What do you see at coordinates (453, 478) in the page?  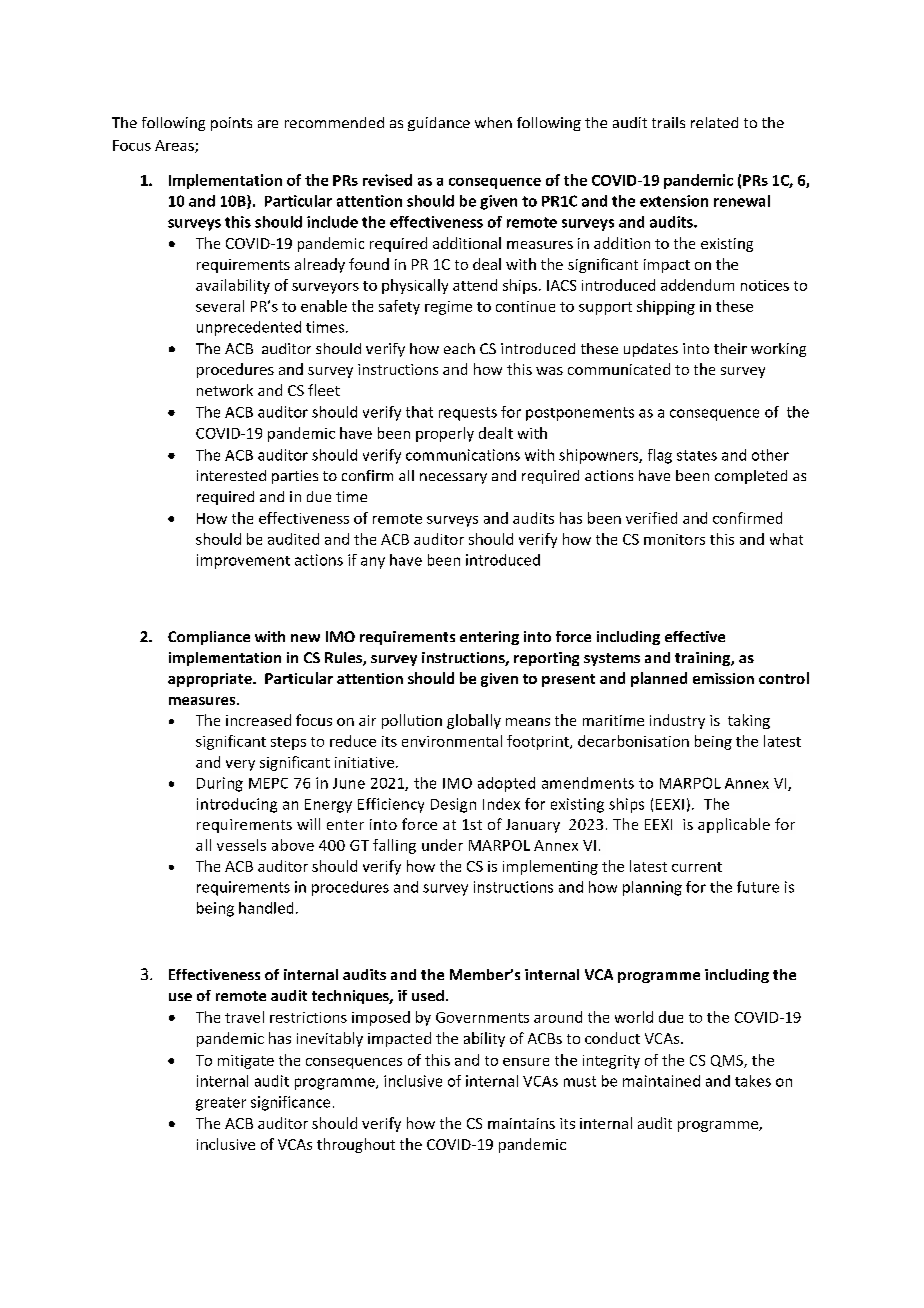 I see `necessary` at bounding box center [453, 478].
